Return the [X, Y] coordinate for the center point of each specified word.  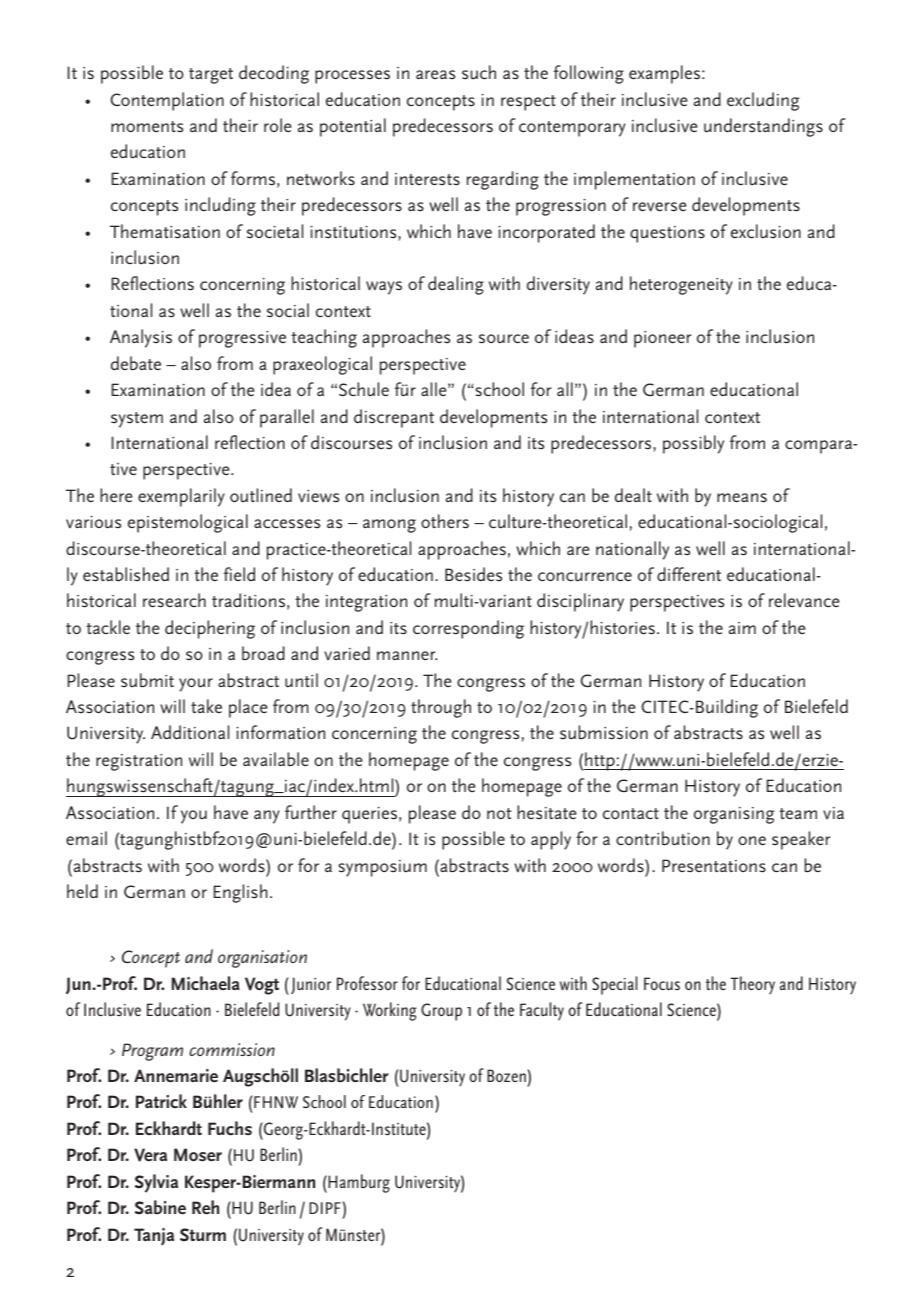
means [742, 498]
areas [435, 74]
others [445, 521]
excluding [763, 101]
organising [734, 815]
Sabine [160, 1207]
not [499, 813]
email [86, 838]
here [116, 495]
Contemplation [167, 101]
